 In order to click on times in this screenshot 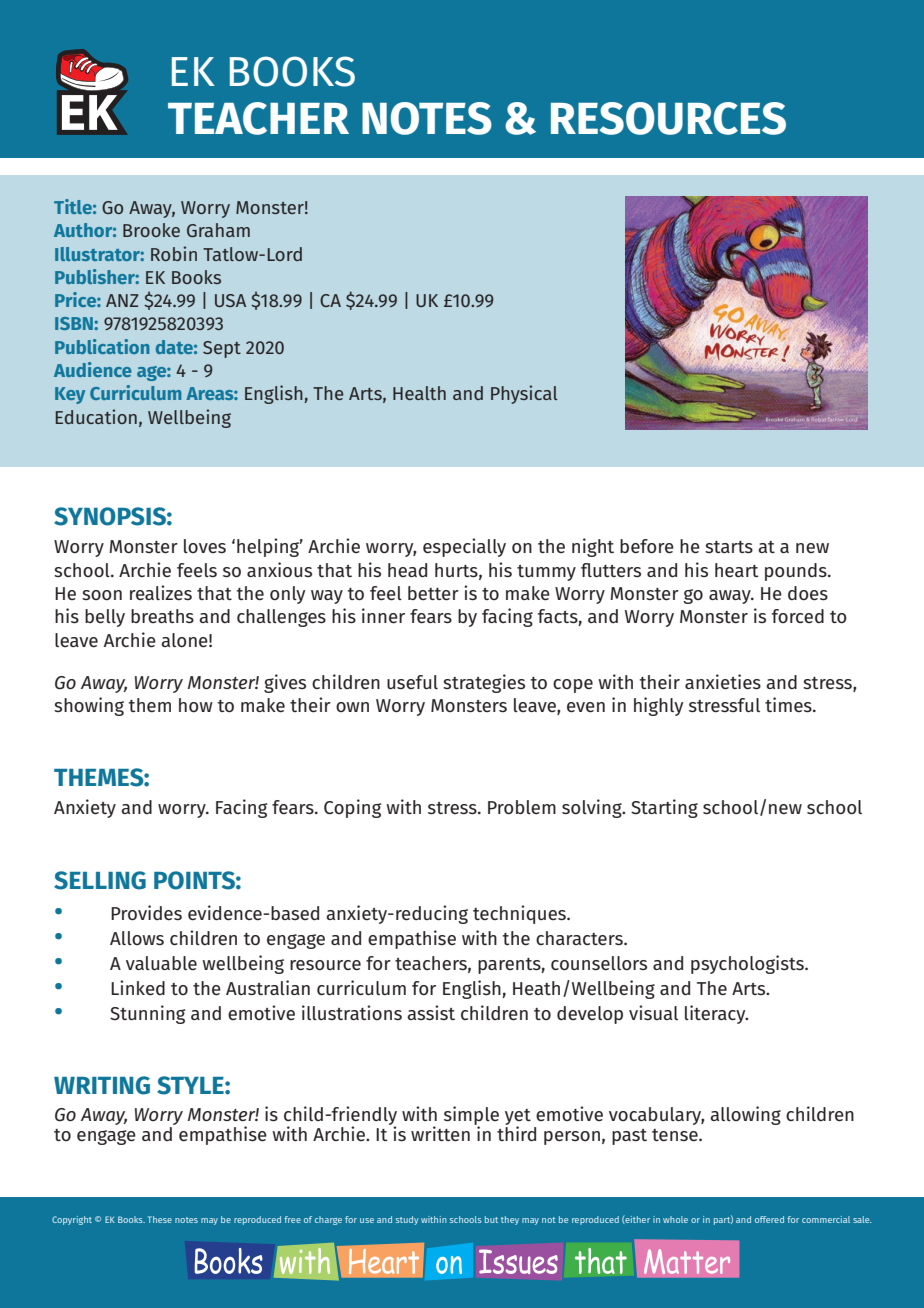, I will do `click(789, 704)`.
